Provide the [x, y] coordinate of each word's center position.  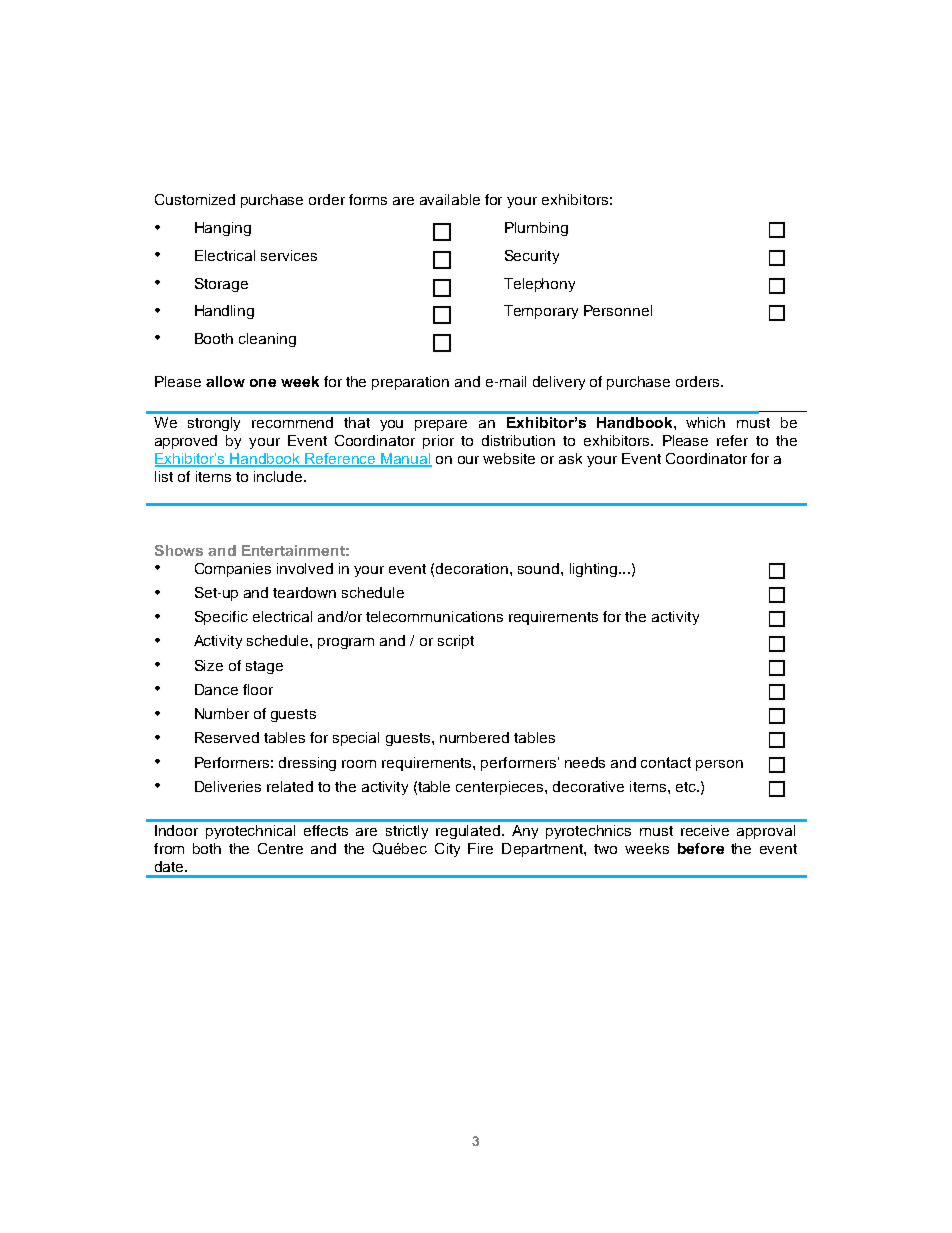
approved [186, 442]
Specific [221, 618]
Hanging [223, 229]
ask [570, 458]
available [450, 199]
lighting [593, 570]
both [207, 848]
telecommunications [434, 616]
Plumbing [536, 229]
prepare [441, 425]
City [447, 850]
